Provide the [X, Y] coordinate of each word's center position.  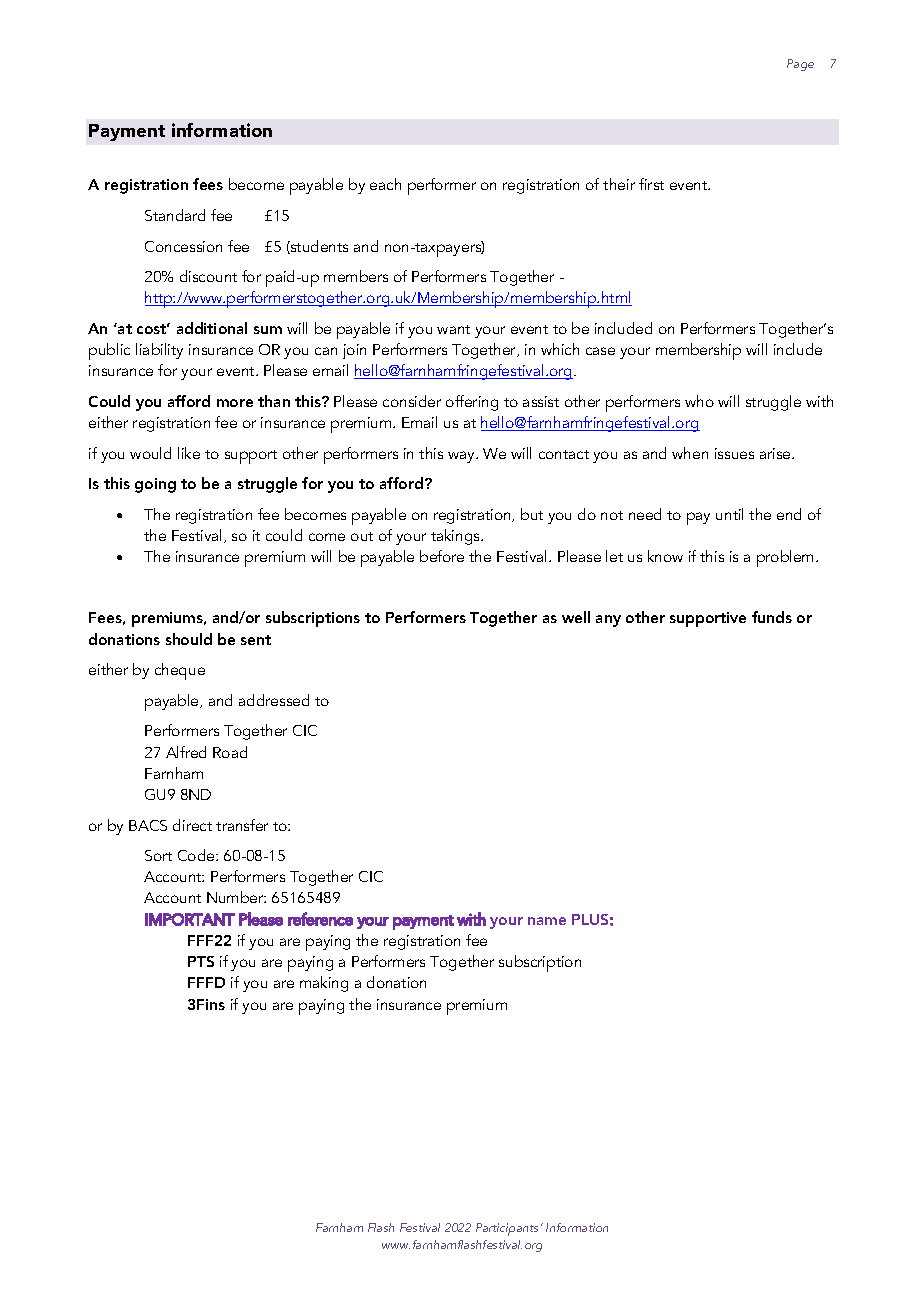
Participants [509, 1229]
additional [212, 328]
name [547, 921]
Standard [175, 215]
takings [456, 537]
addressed [274, 700]
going [155, 485]
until [729, 514]
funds [772, 617]
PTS [201, 961]
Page [800, 65]
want [453, 329]
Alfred [186, 752]
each [385, 184]
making [324, 984]
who [699, 401]
